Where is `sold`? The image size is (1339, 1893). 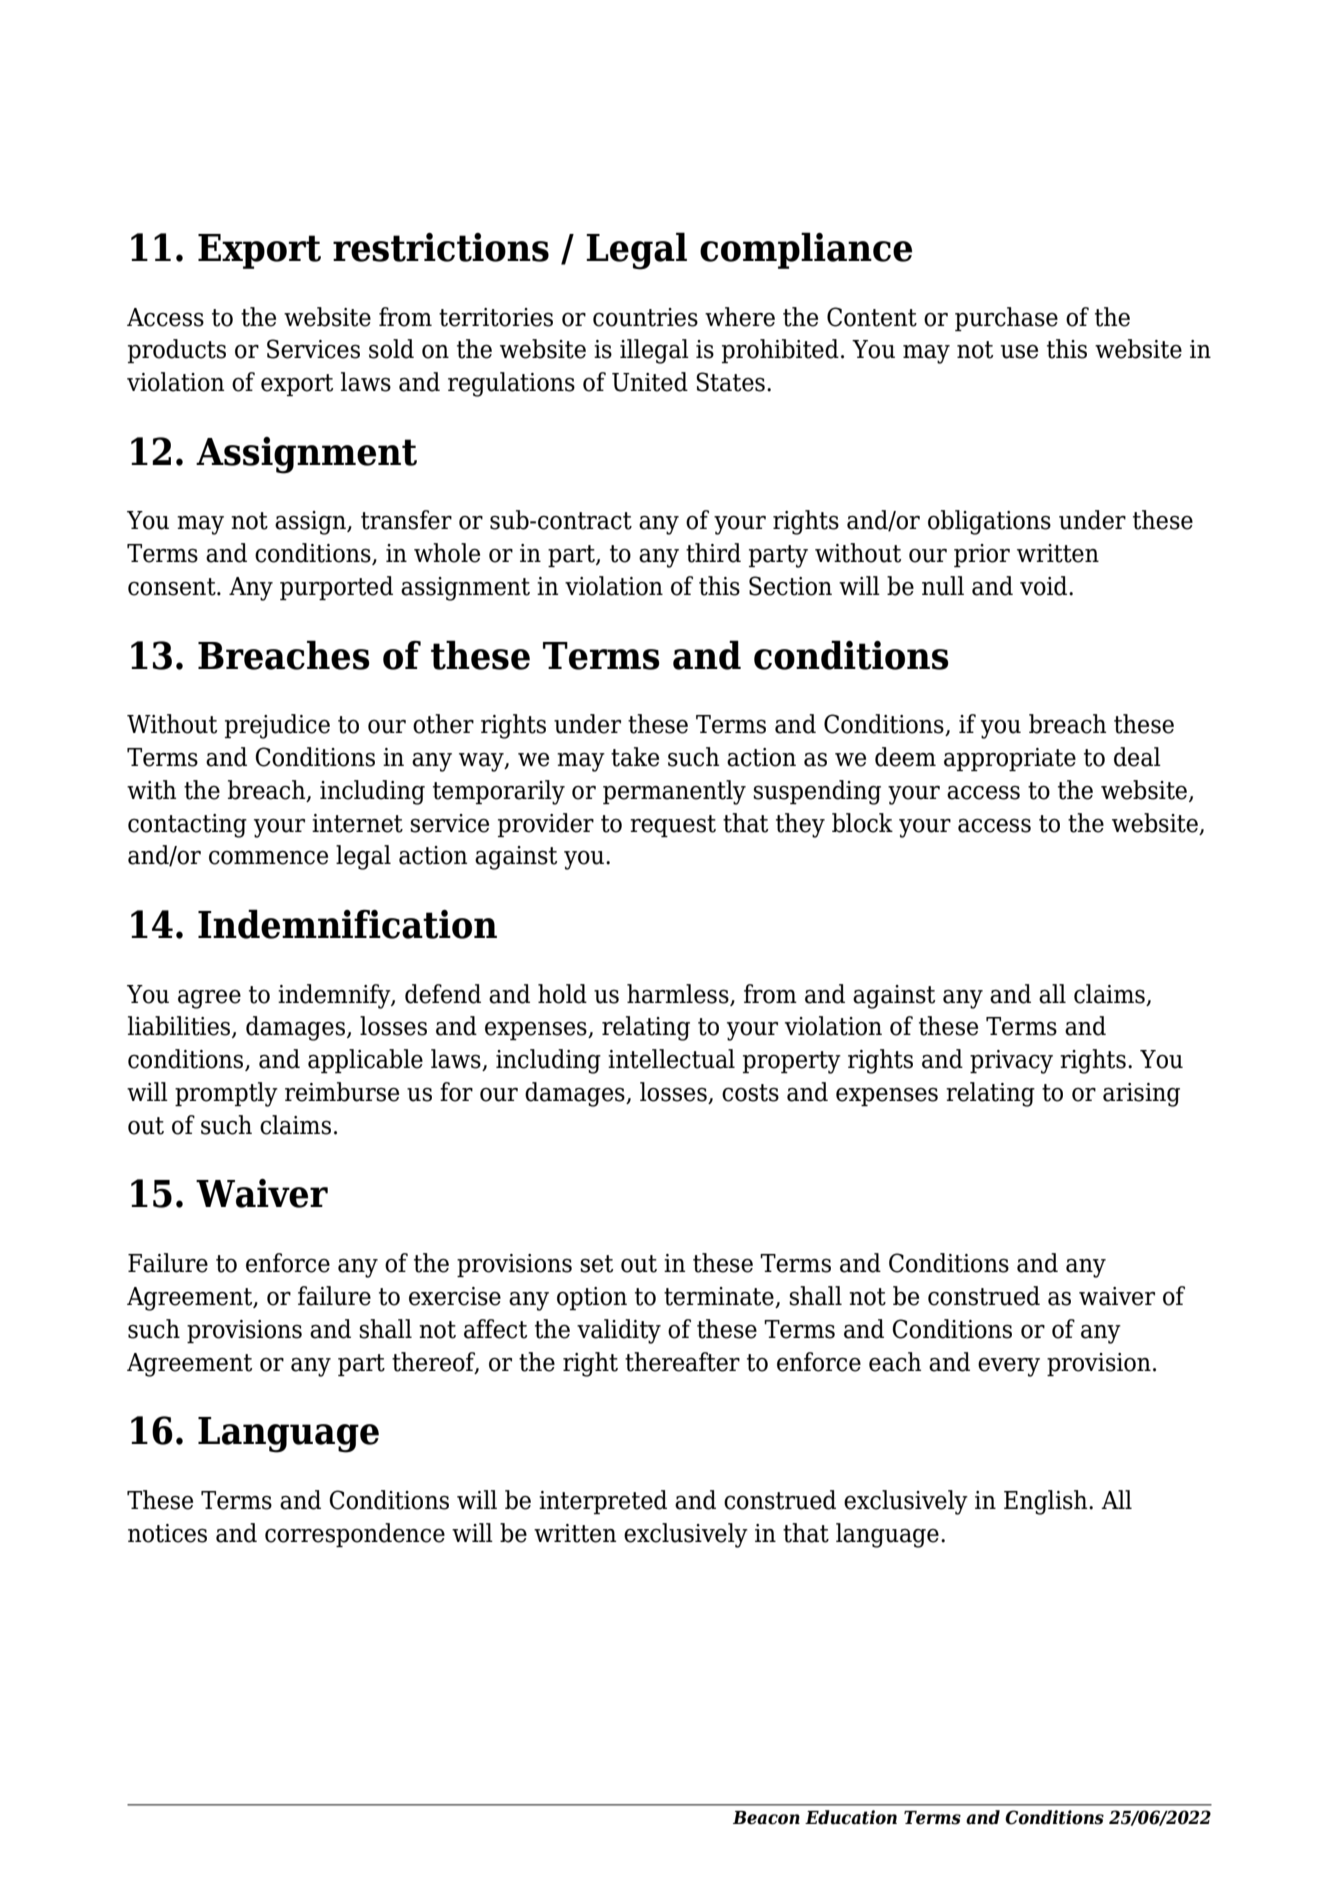
sold is located at coordinates (391, 349).
